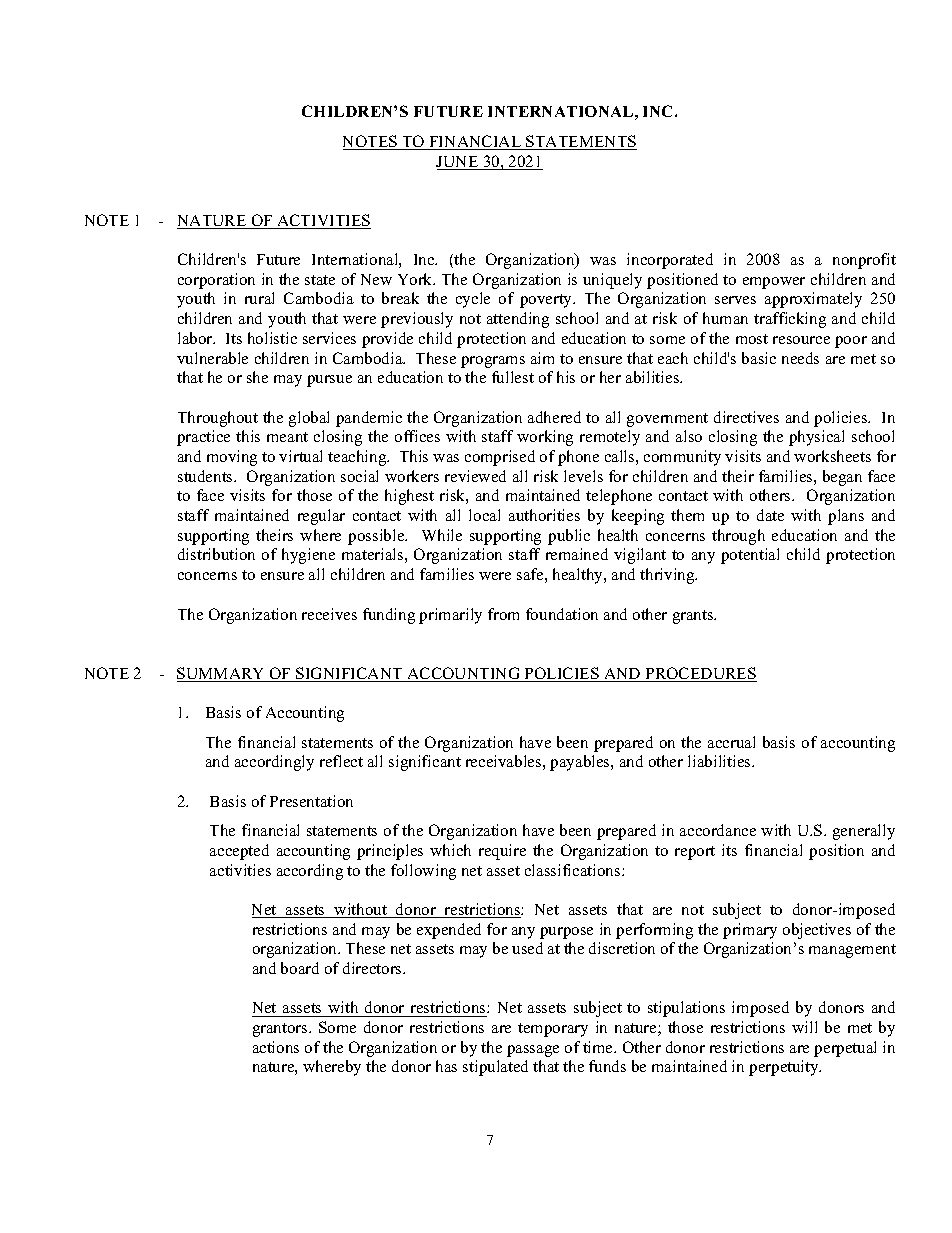 Image resolution: width=952 pixels, height=1233 pixels. I want to click on JUNE, so click(458, 163).
